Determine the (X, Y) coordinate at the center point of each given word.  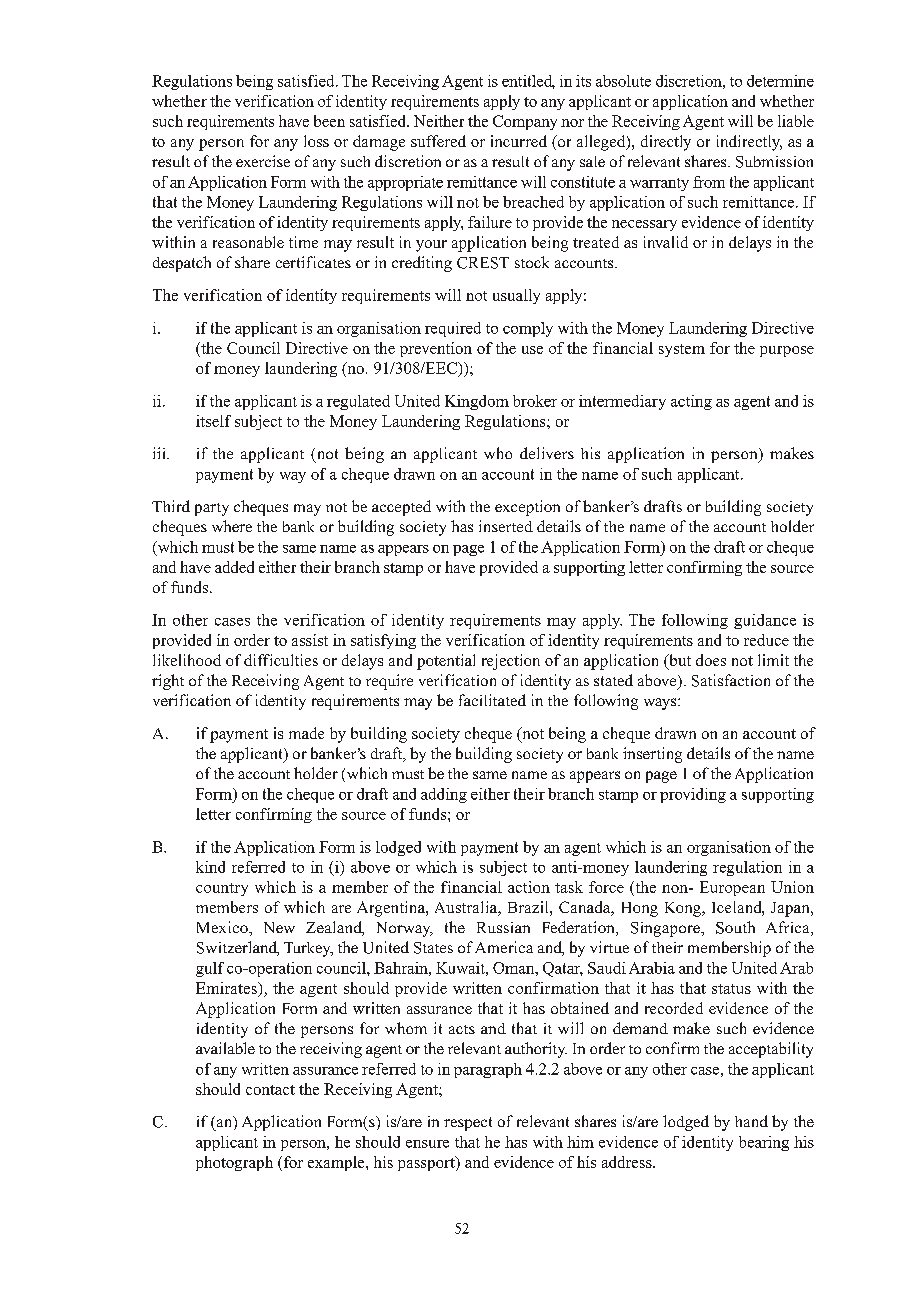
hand (751, 1121)
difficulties (281, 660)
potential (446, 662)
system (682, 350)
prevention (436, 349)
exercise (263, 161)
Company (525, 122)
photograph (234, 1163)
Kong (684, 909)
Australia (467, 908)
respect (468, 1124)
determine (780, 81)
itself (213, 421)
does (711, 660)
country (222, 889)
